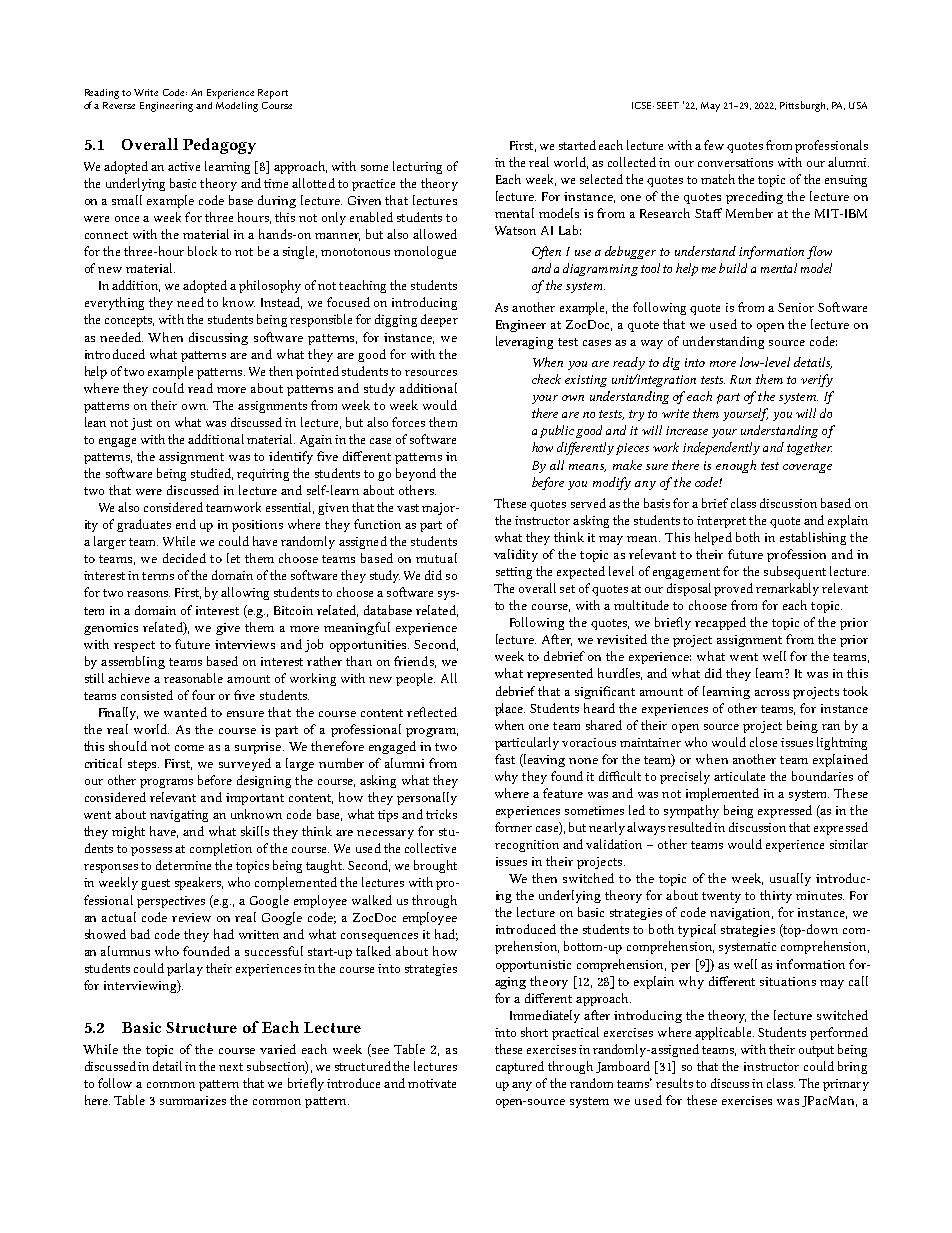 The image size is (952, 1233). I want to click on Pedagogy, so click(219, 146).
